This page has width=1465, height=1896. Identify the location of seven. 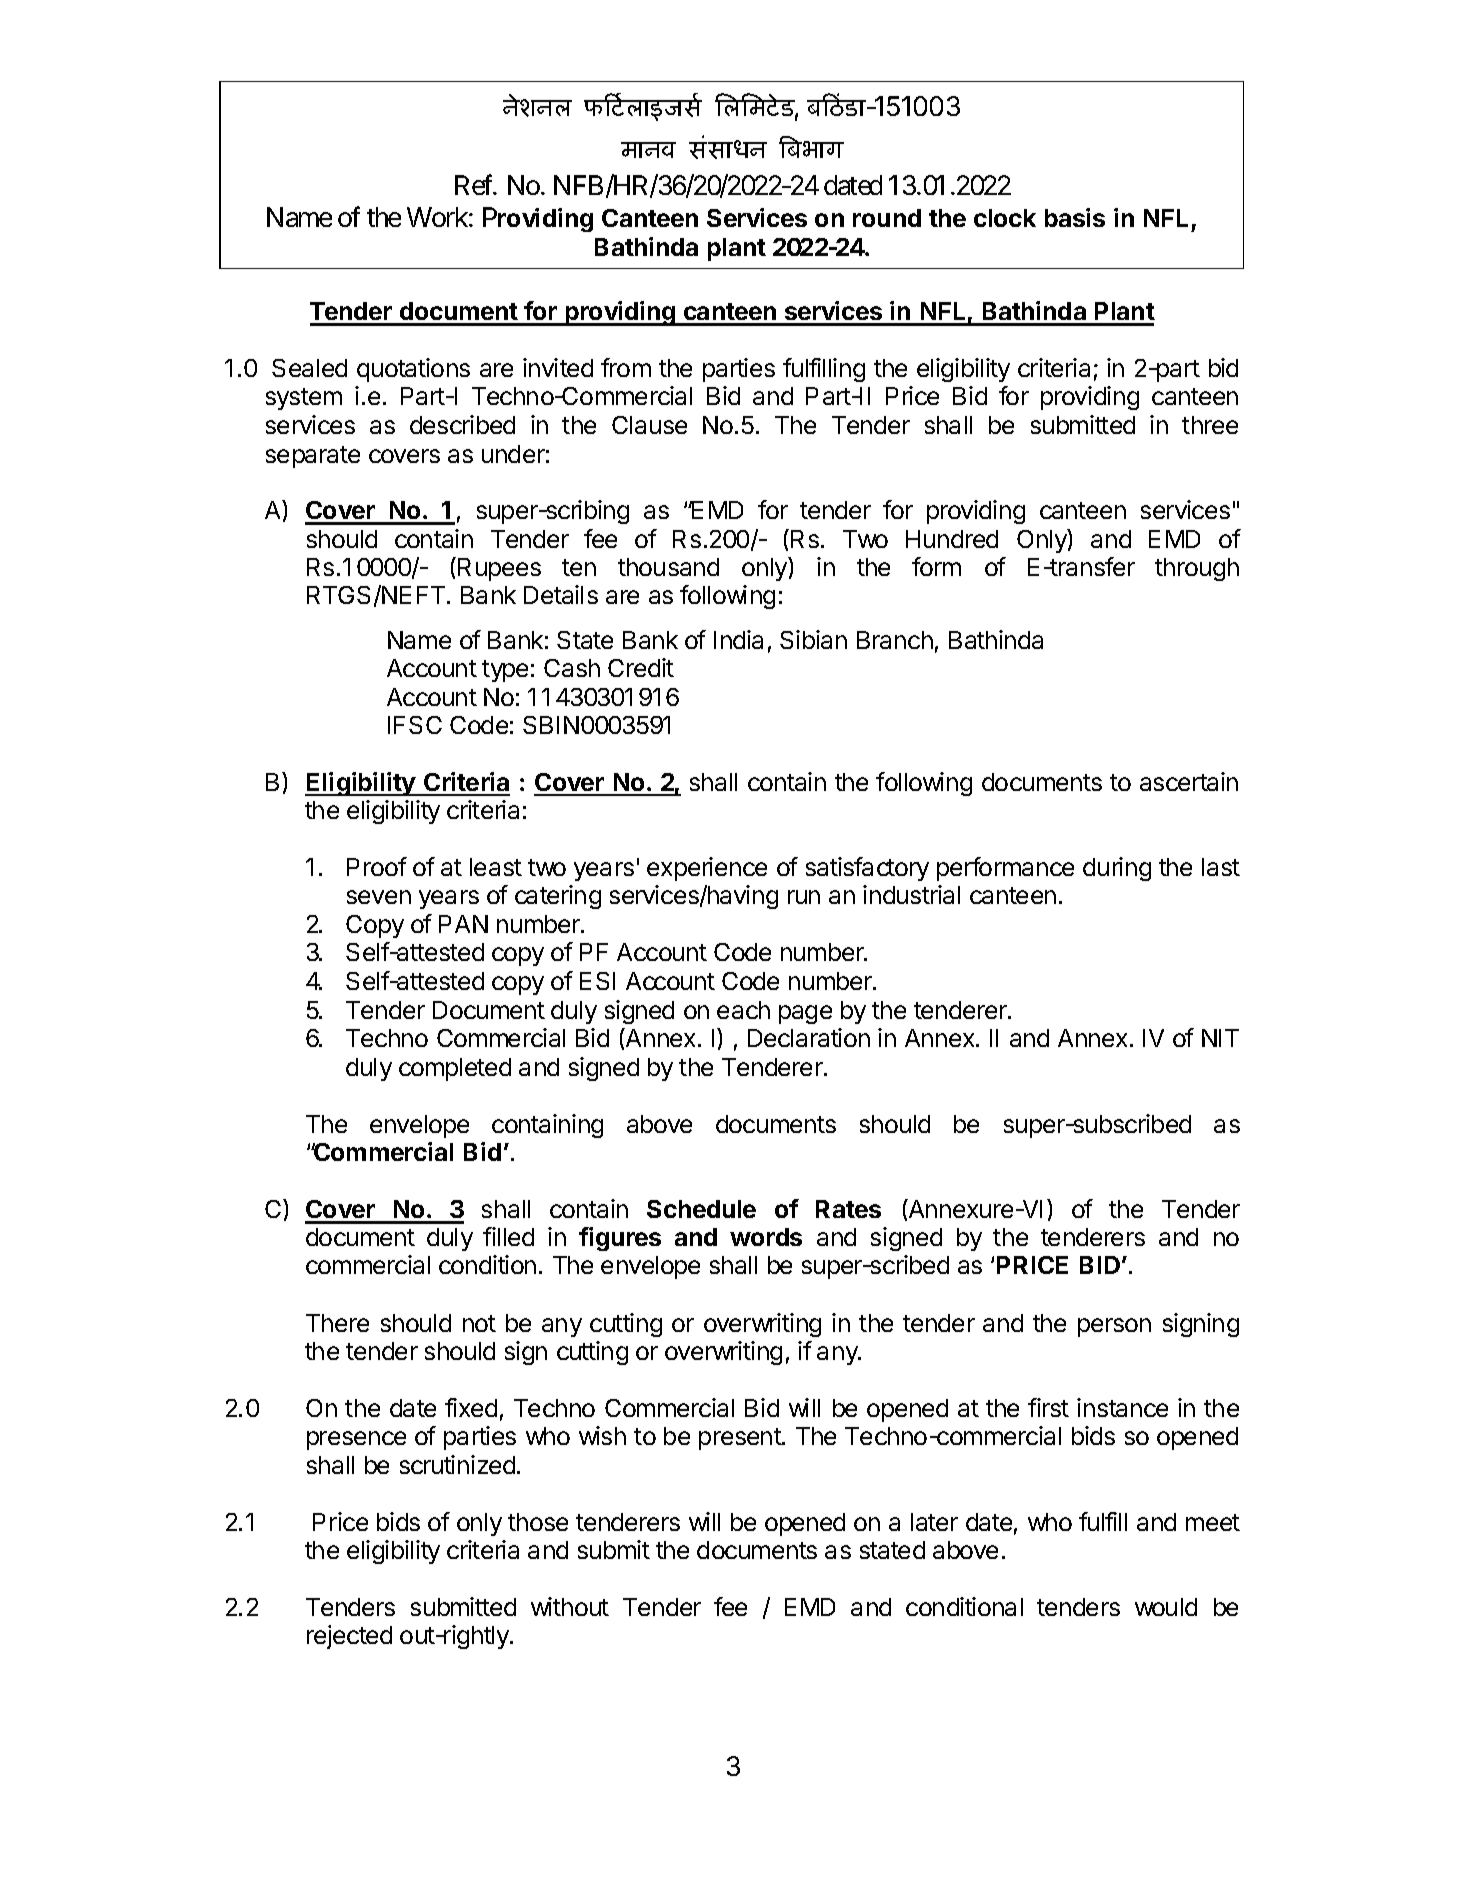
(379, 897).
